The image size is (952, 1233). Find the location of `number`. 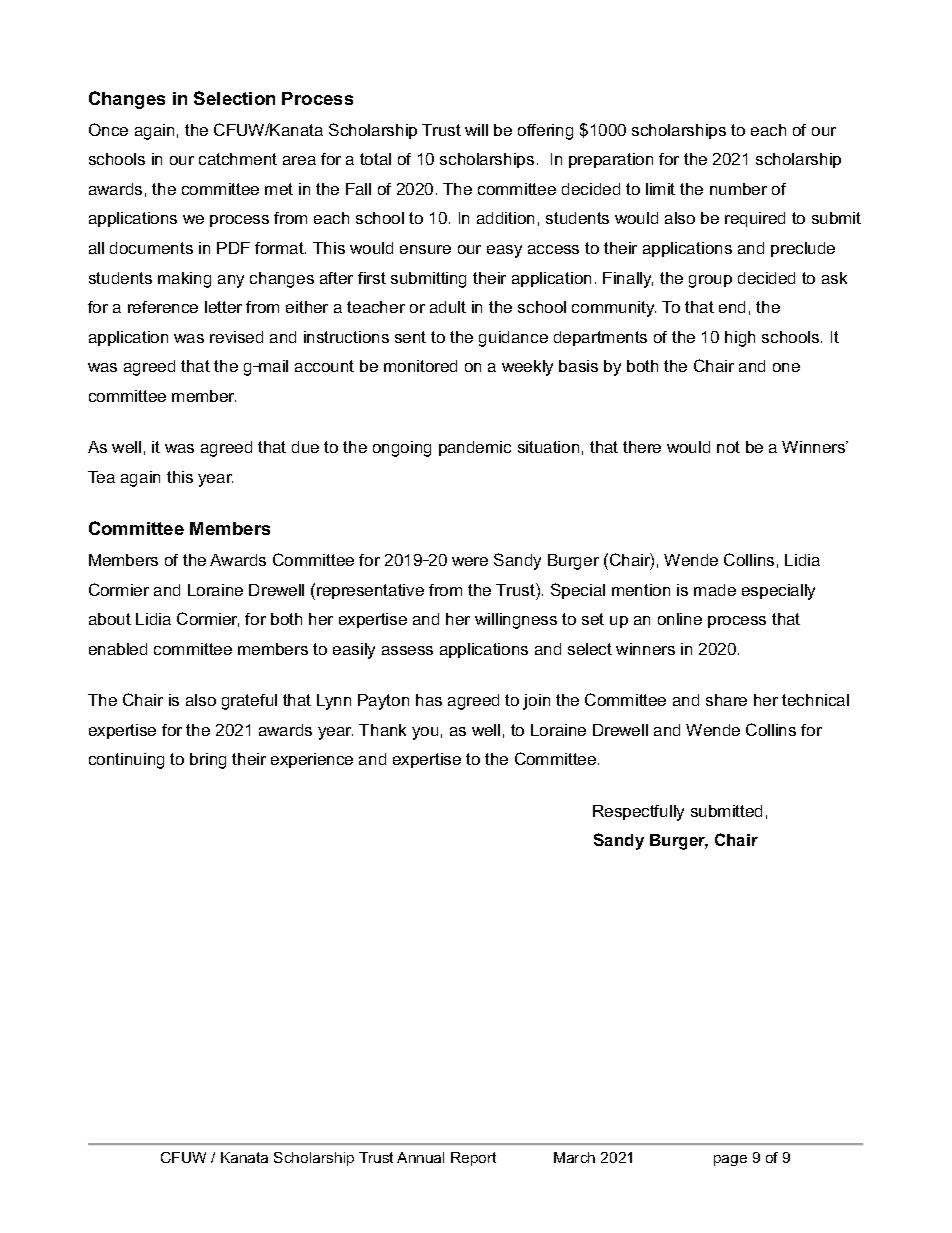

number is located at coordinates (738, 189).
